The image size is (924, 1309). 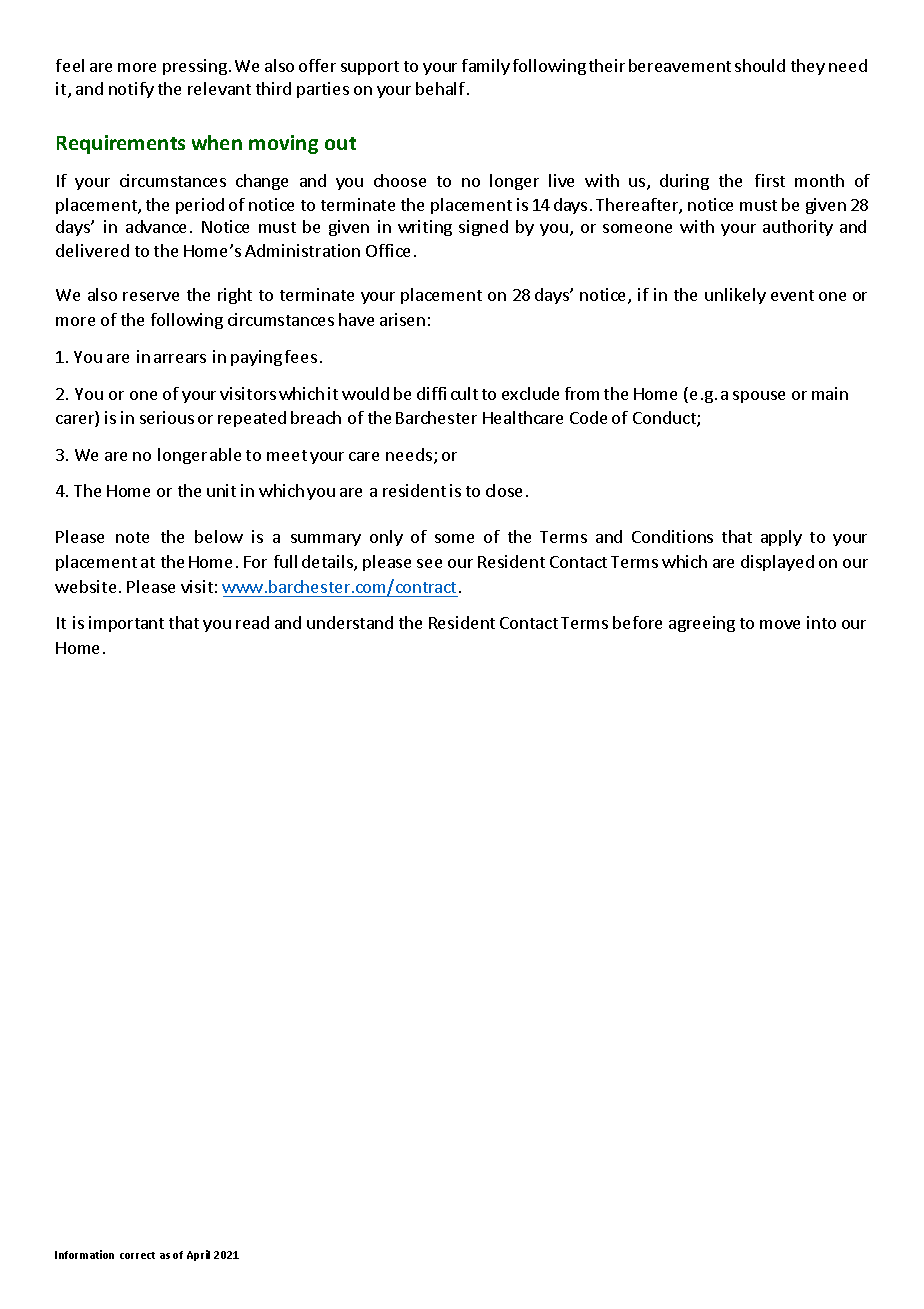 I want to click on behalf, so click(x=440, y=88).
